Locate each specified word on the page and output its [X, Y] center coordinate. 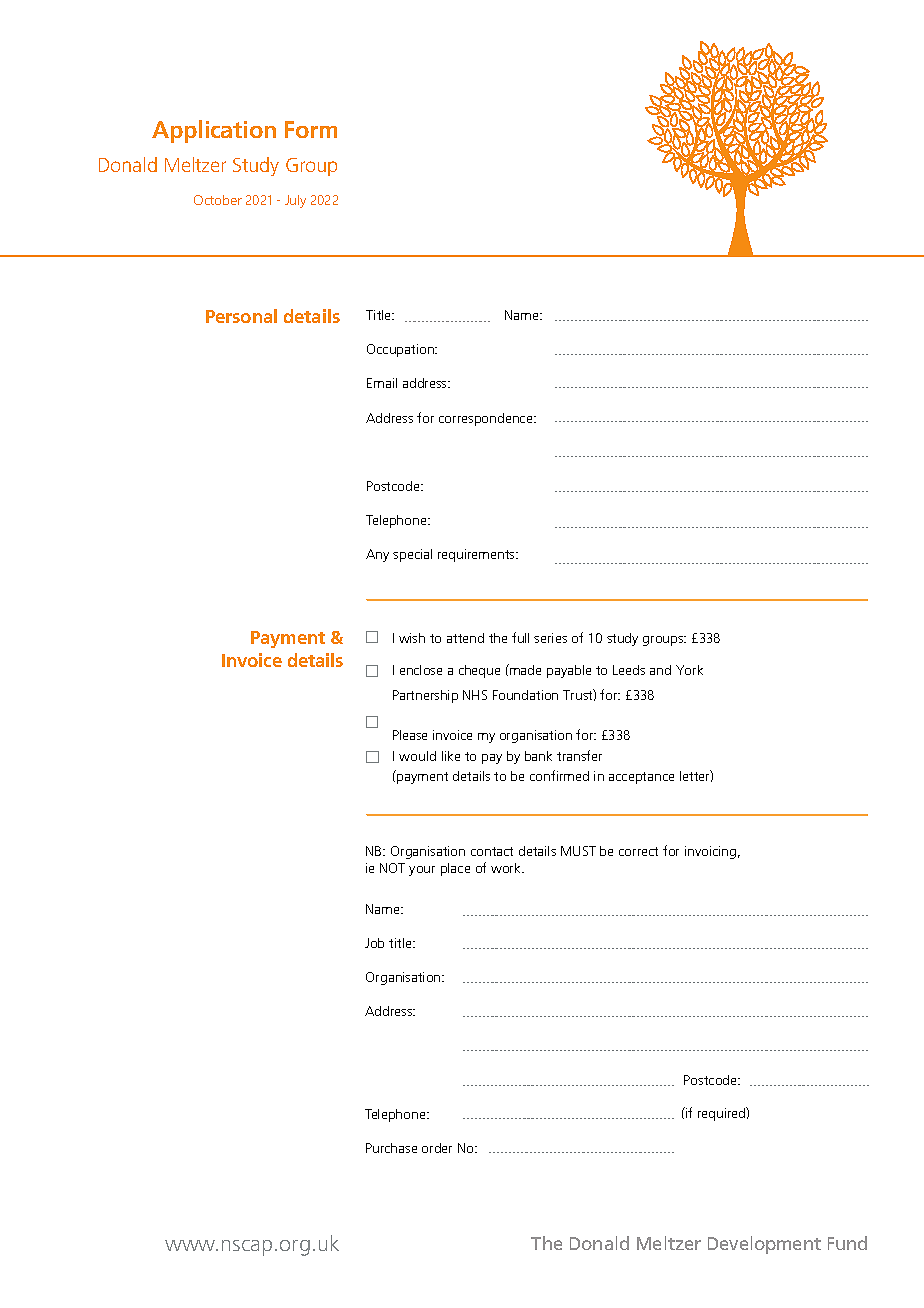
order [437, 1148]
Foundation [525, 695]
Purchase [391, 1148]
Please [410, 735]
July [295, 201]
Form [311, 129]
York [689, 670]
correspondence [487, 419]
